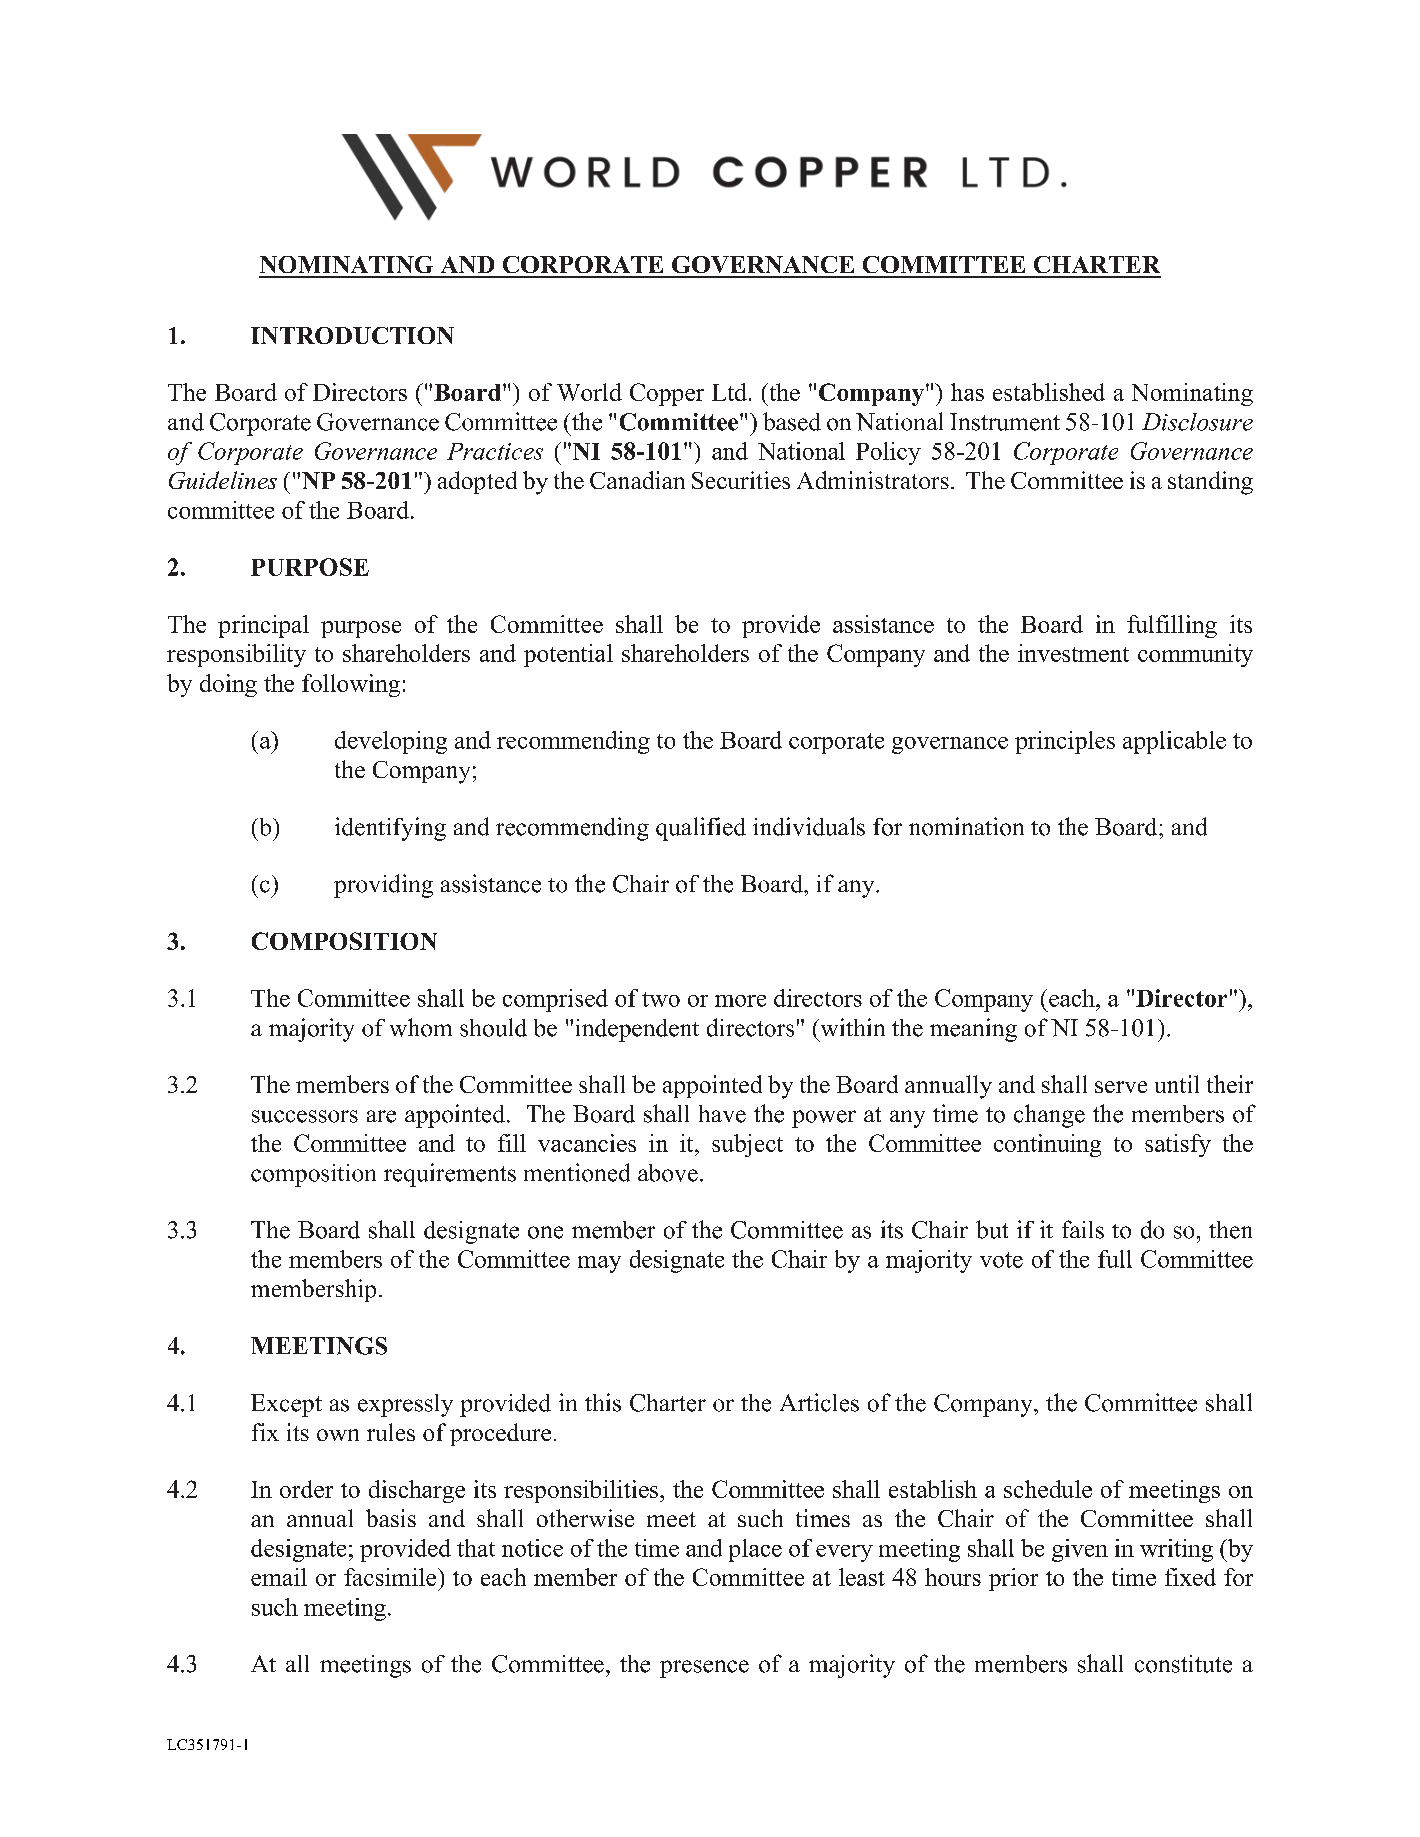  What do you see at coordinates (352, 335) in the screenshot?
I see `INTRODUCTION` at bounding box center [352, 335].
